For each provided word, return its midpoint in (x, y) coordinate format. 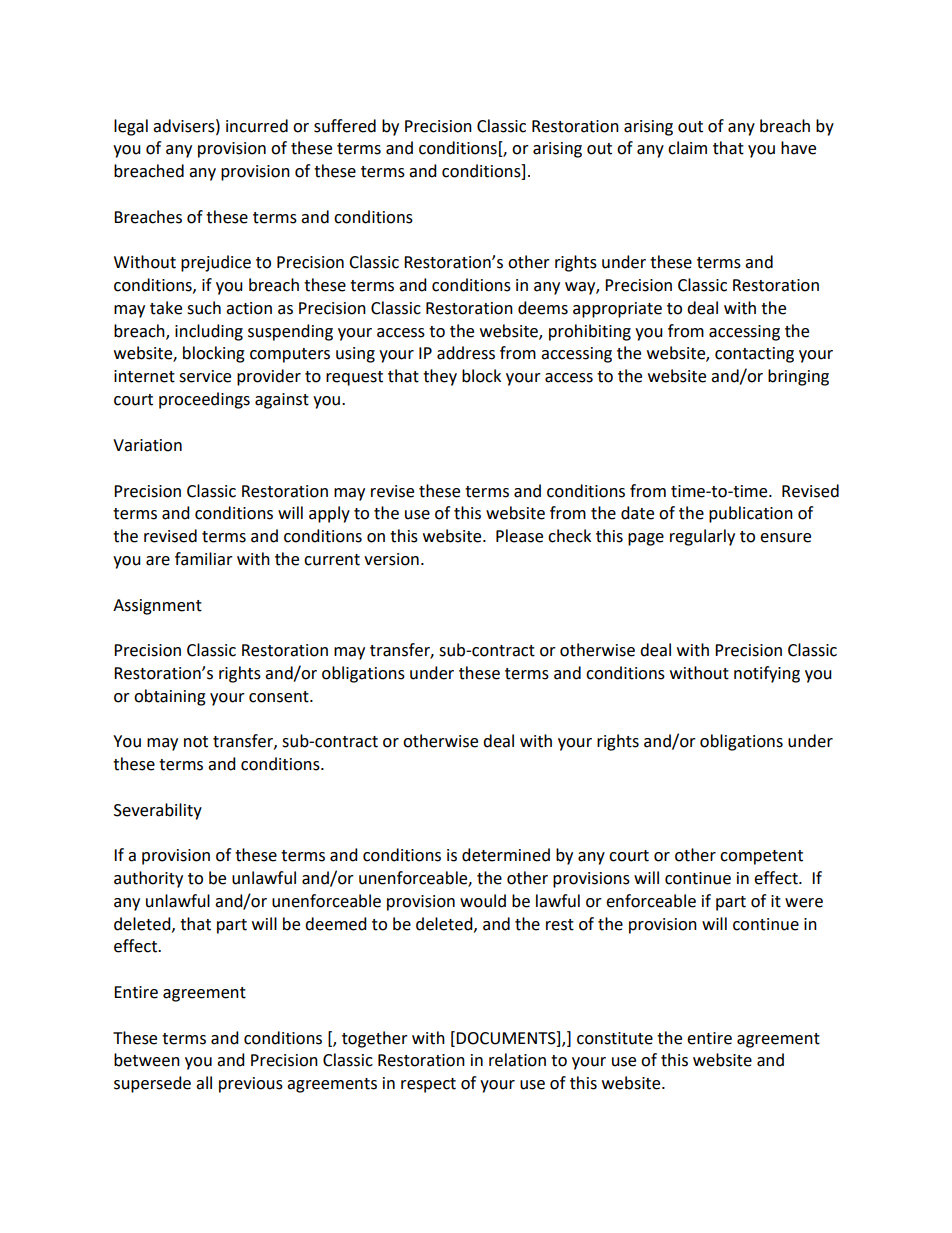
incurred (257, 126)
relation (517, 1060)
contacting (754, 355)
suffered (345, 126)
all (204, 1083)
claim (687, 148)
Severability (158, 811)
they (440, 377)
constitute (615, 1038)
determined (506, 855)
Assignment (157, 607)
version (391, 559)
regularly (702, 537)
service (205, 376)
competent (761, 857)
